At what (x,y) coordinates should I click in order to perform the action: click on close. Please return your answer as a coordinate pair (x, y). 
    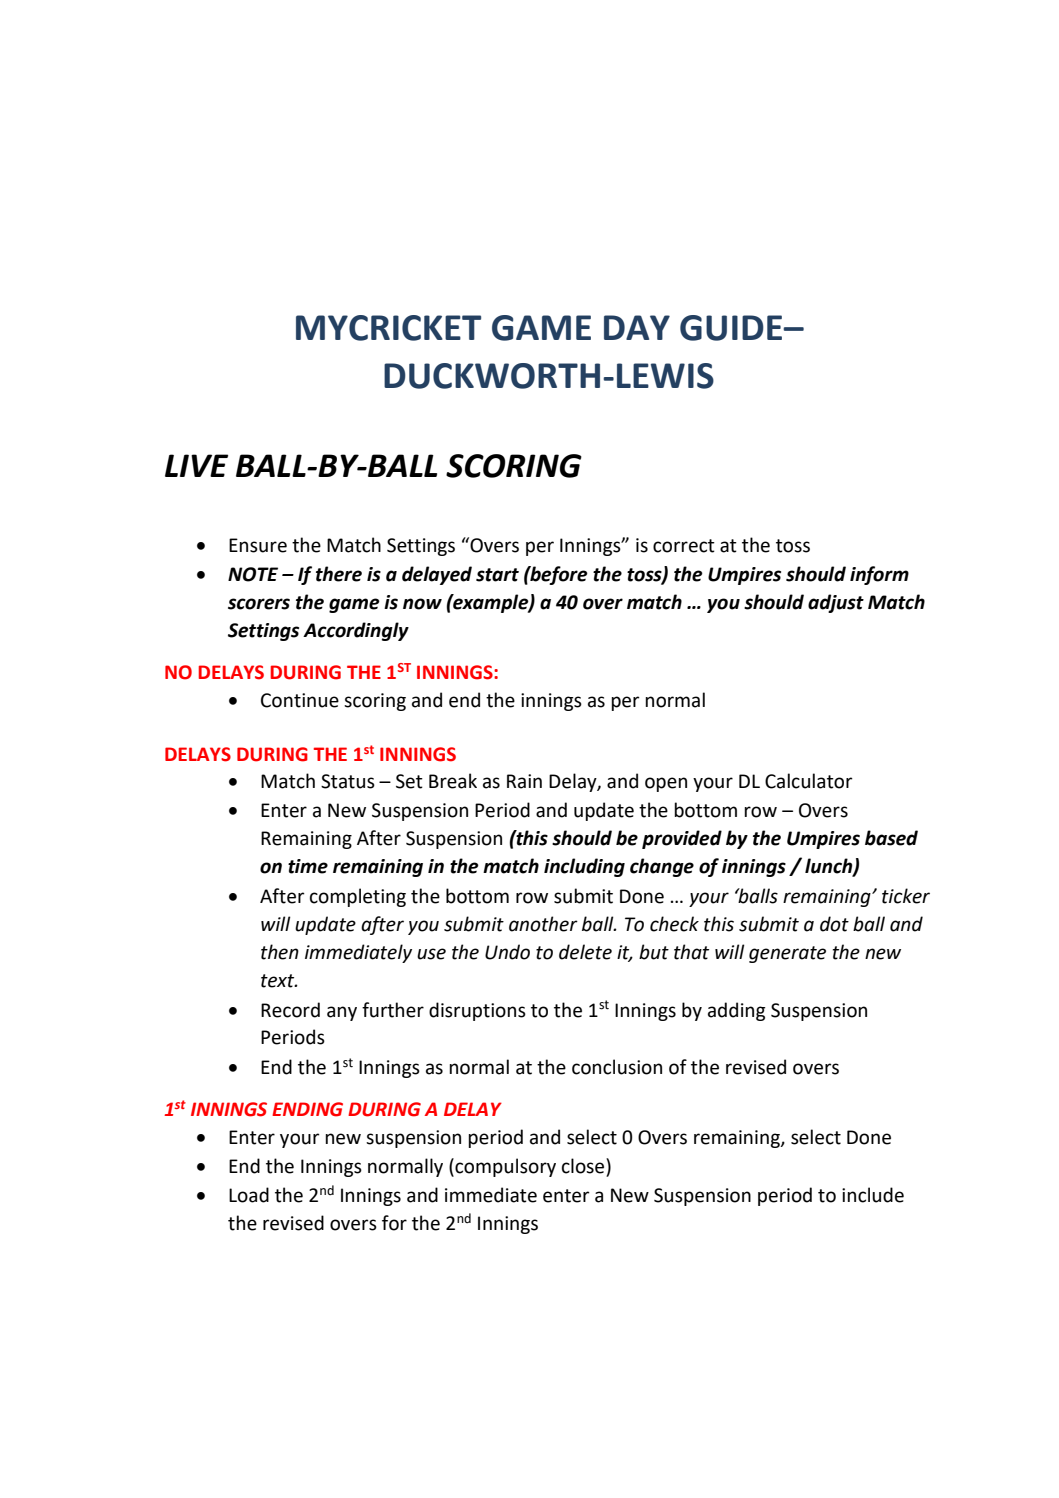
    Looking at the image, I should click on (584, 1166).
